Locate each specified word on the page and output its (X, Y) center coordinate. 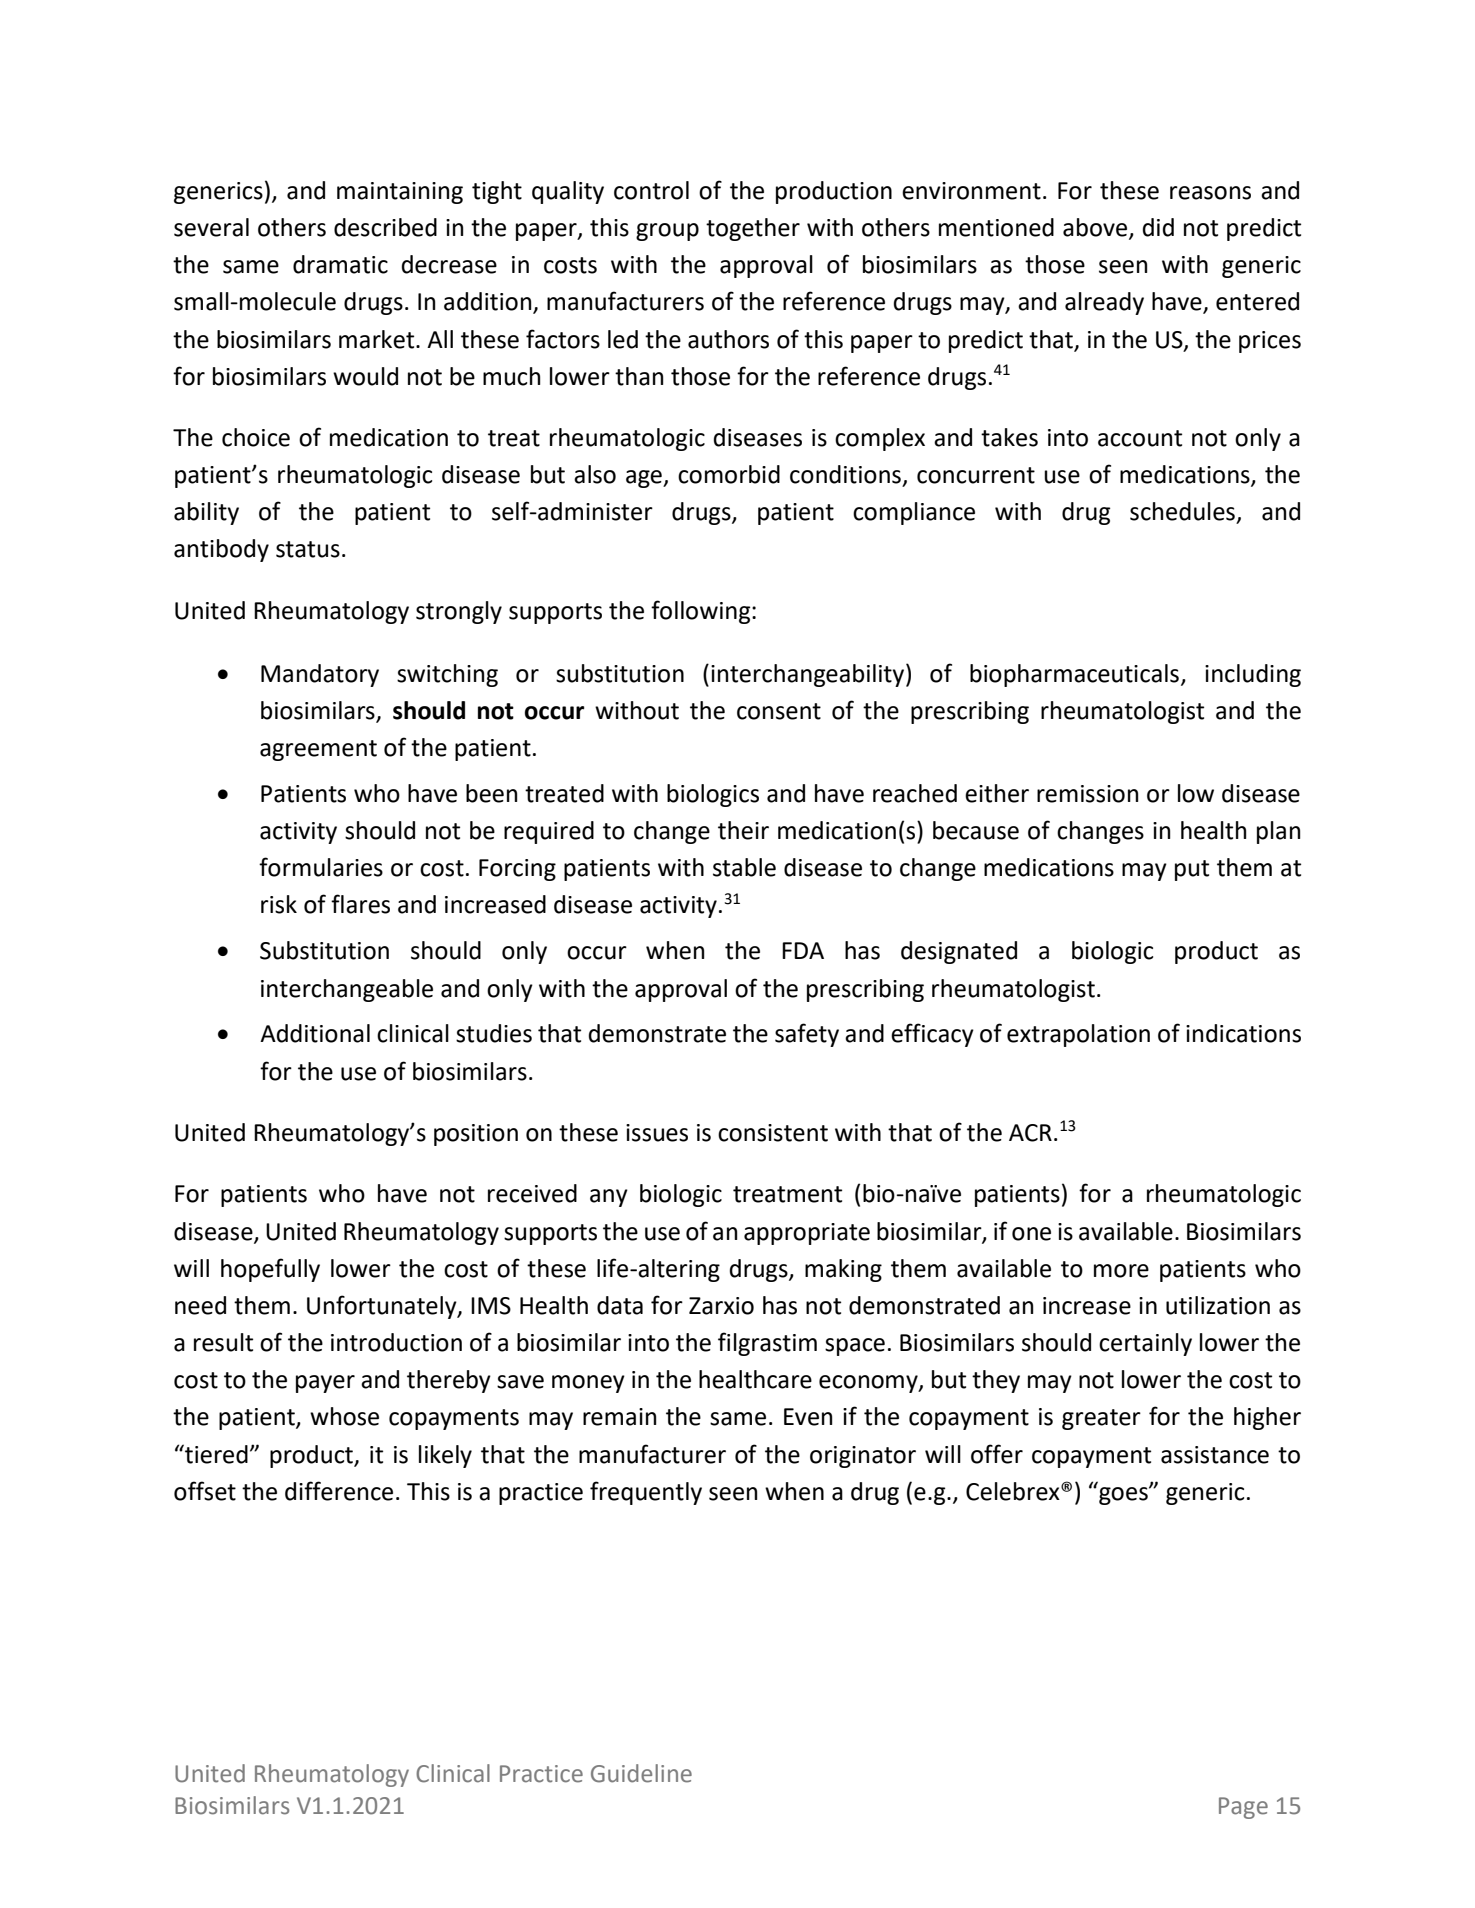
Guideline (641, 1773)
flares (360, 904)
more (1121, 1271)
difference (339, 1491)
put (1192, 870)
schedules (1182, 511)
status (308, 549)
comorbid (729, 474)
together (753, 229)
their (743, 830)
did (1158, 227)
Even (808, 1417)
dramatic (340, 264)
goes (1124, 1495)
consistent (773, 1133)
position (476, 1135)
